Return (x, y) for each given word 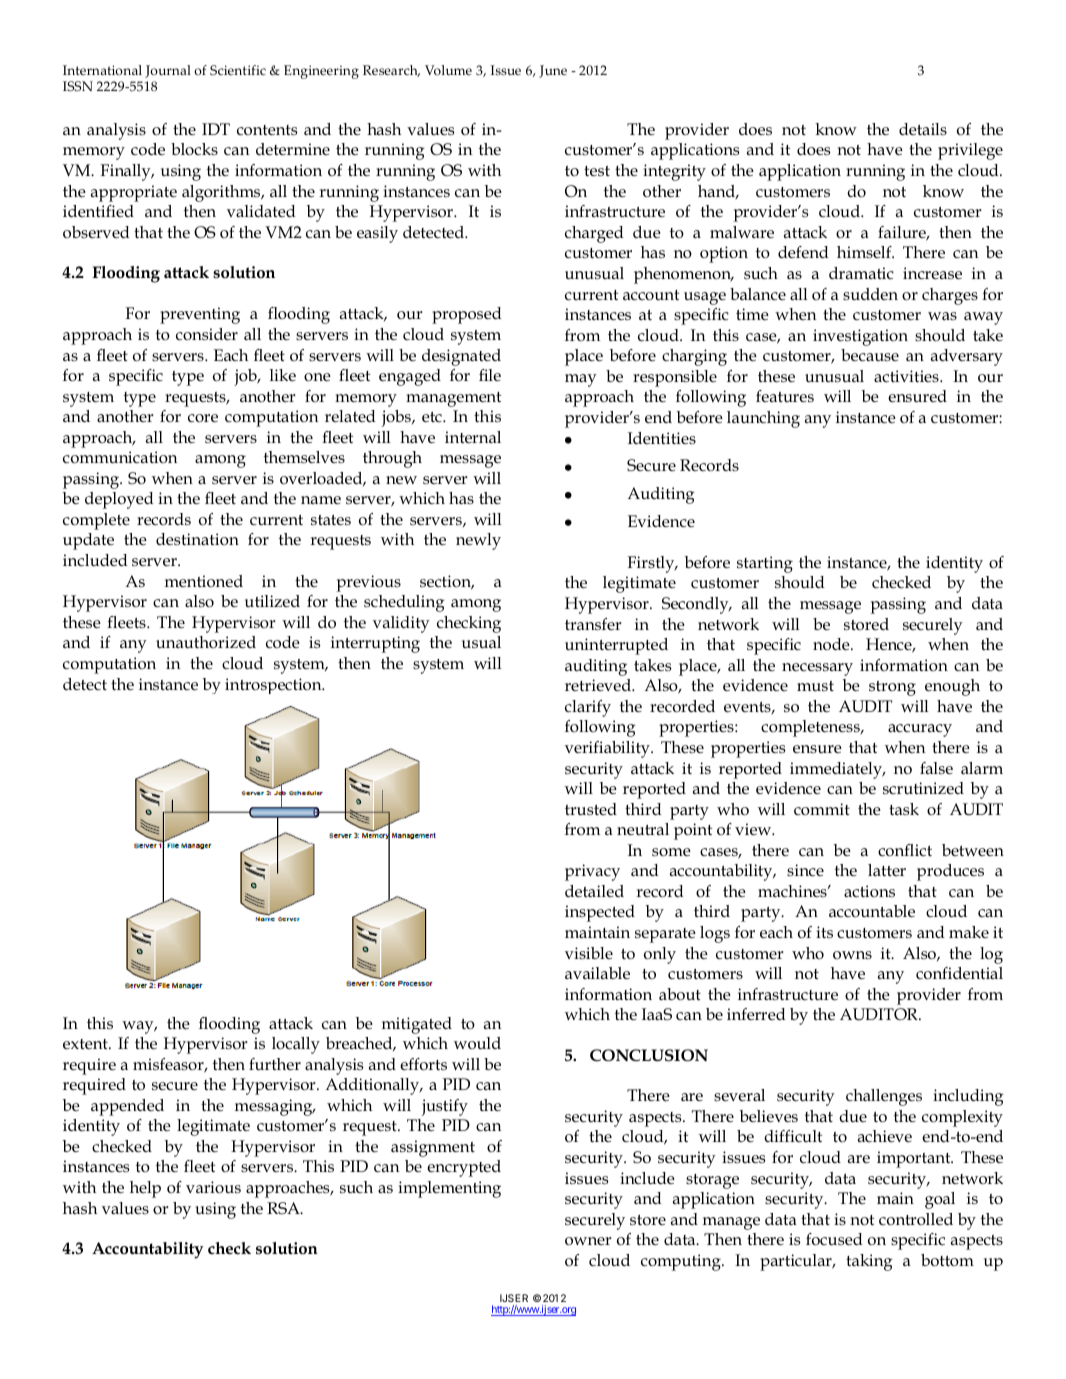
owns (852, 955)
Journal (168, 71)
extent (86, 1044)
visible (589, 953)
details (923, 129)
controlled (916, 1219)
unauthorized (206, 642)
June (553, 71)
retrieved (599, 685)
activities (907, 376)
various (213, 1187)
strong (892, 688)
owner (588, 1241)
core (203, 418)
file (490, 375)
